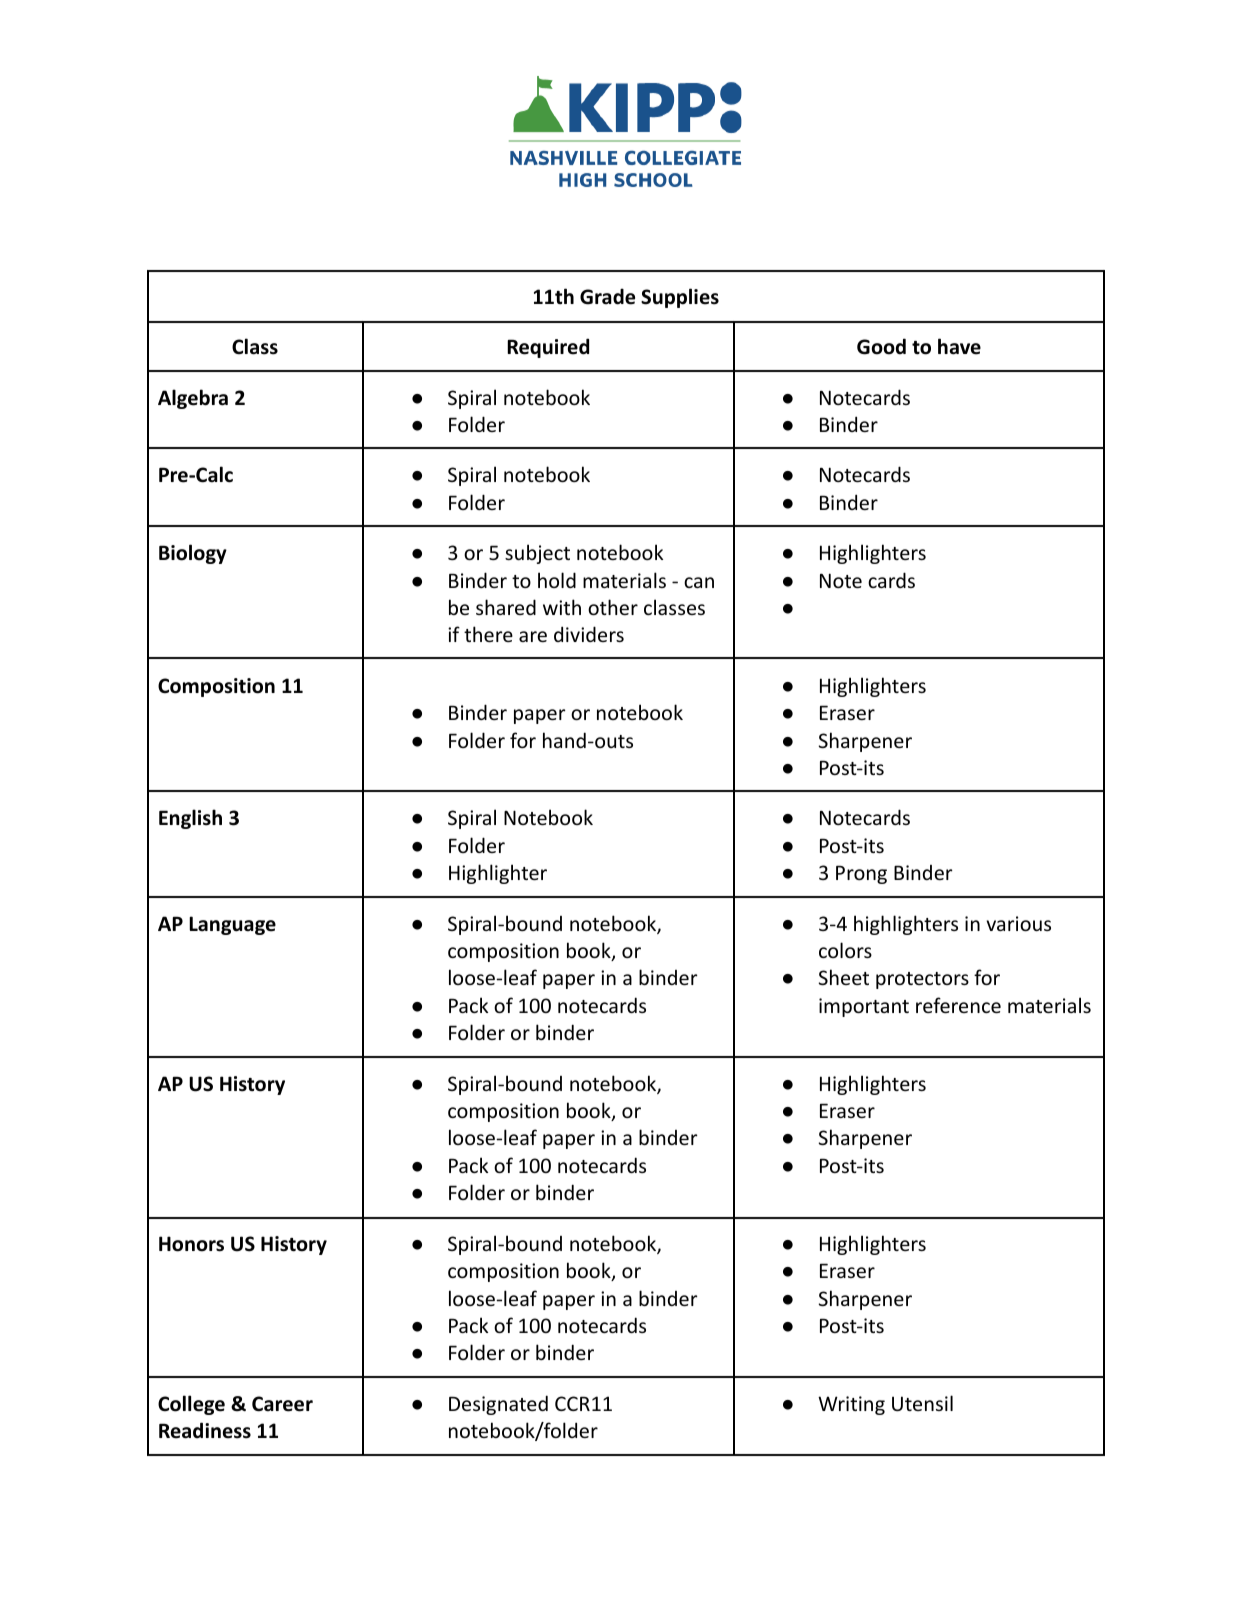  I want to click on Prong, so click(861, 874).
